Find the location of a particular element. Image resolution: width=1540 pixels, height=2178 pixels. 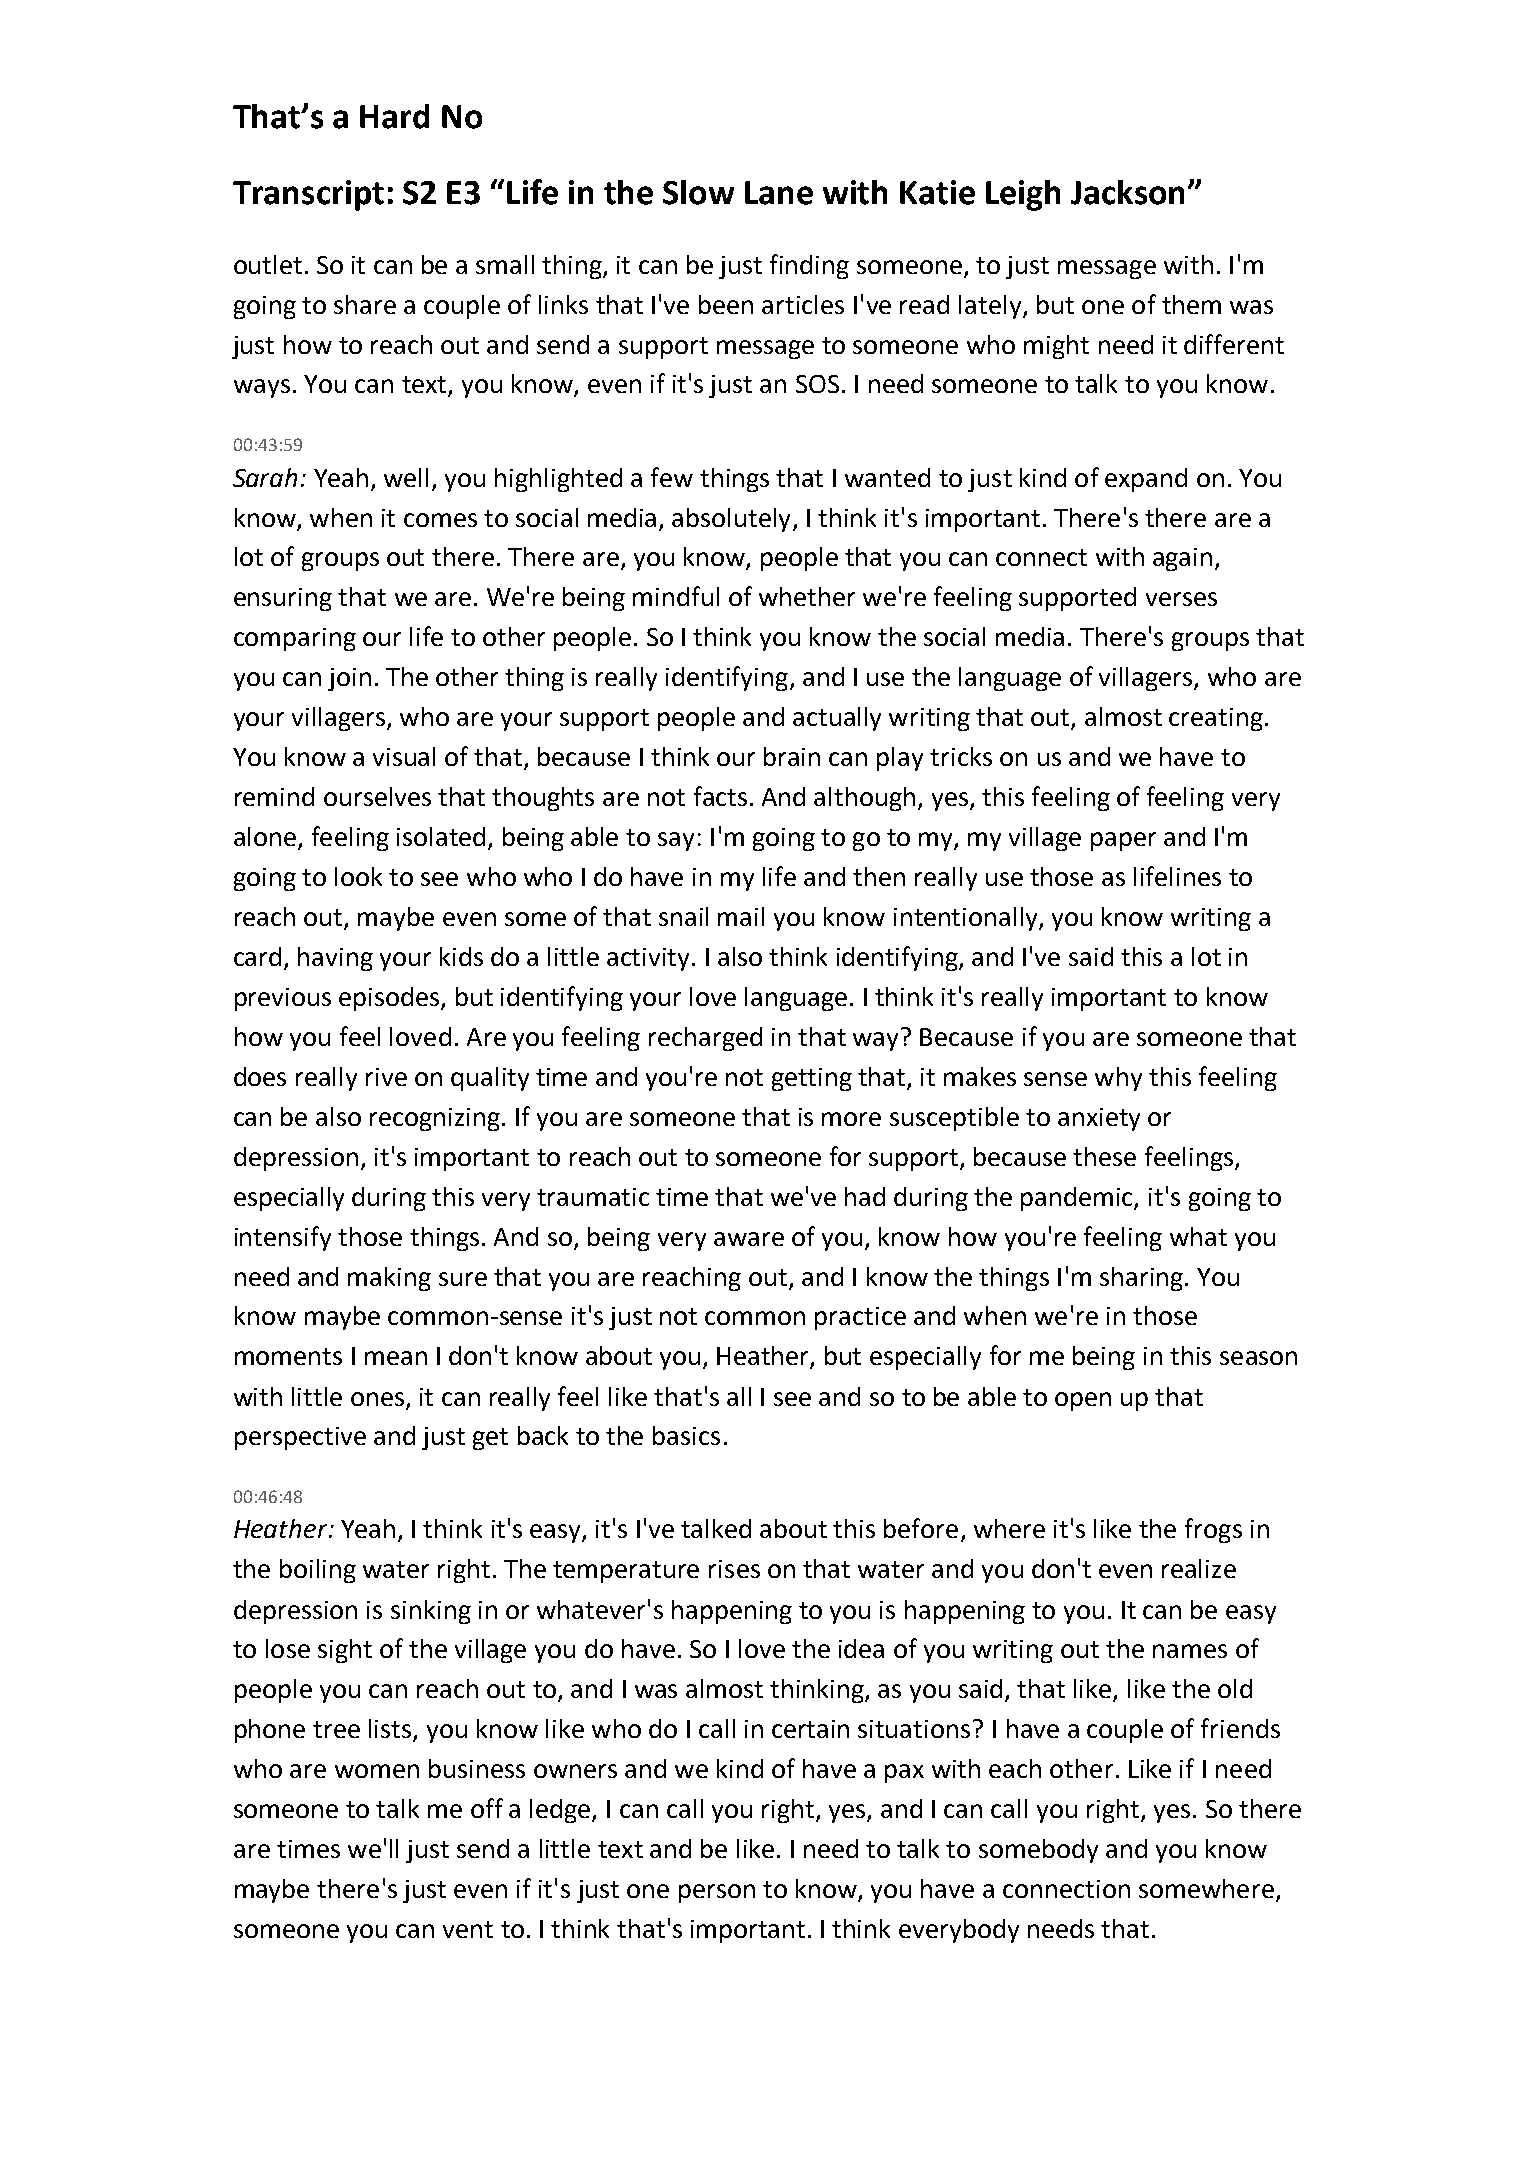

brain is located at coordinates (792, 756).
